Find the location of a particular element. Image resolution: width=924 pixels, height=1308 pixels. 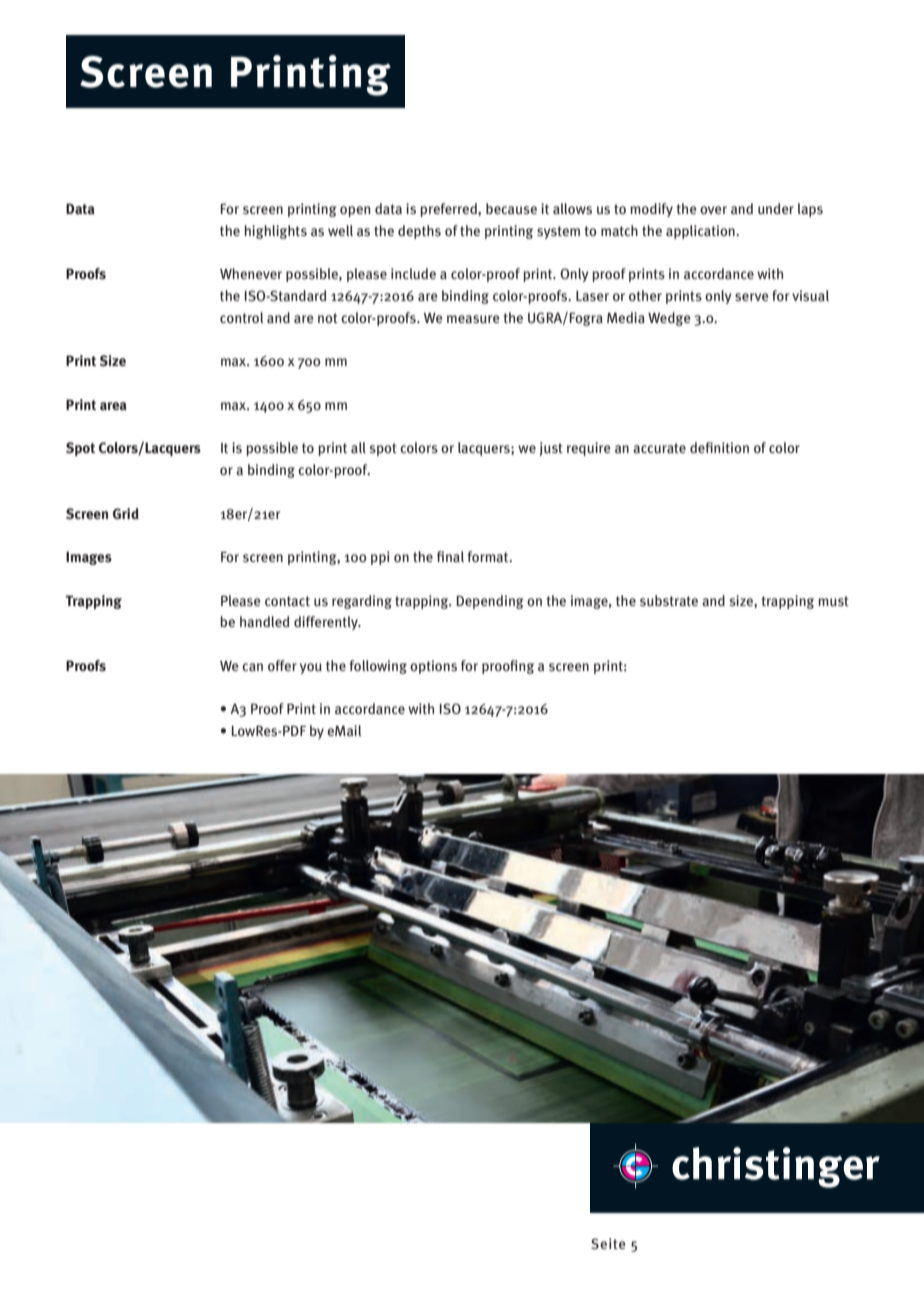

substrate is located at coordinates (669, 601).
